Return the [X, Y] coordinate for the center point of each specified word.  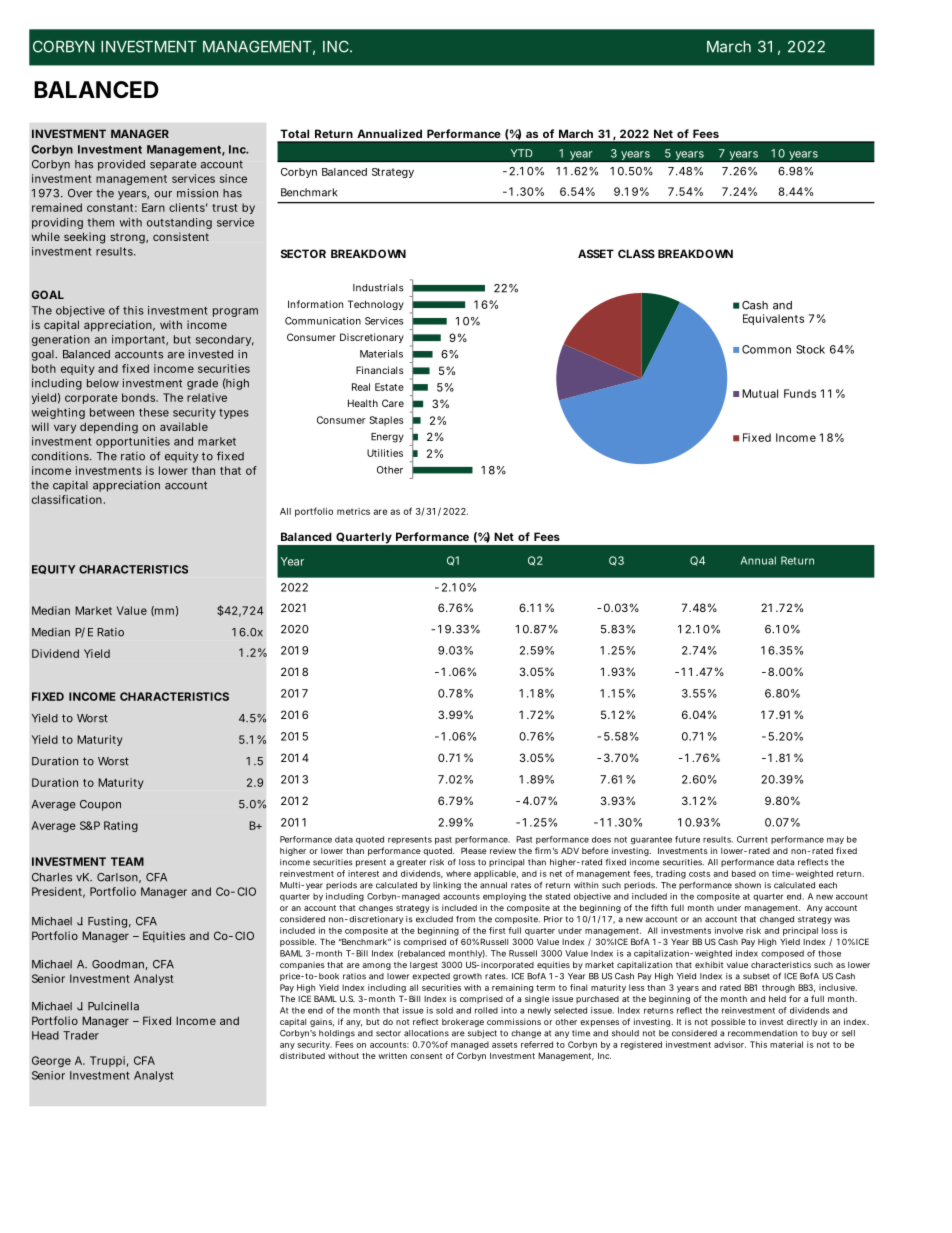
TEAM [127, 861]
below [103, 383]
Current [752, 839]
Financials [380, 370]
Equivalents [773, 319]
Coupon [100, 805]
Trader [81, 1035]
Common [766, 349]
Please [474, 850]
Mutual [760, 393]
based [744, 873]
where [458, 873]
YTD [522, 153]
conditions [61, 456]
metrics [353, 511]
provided [121, 165]
